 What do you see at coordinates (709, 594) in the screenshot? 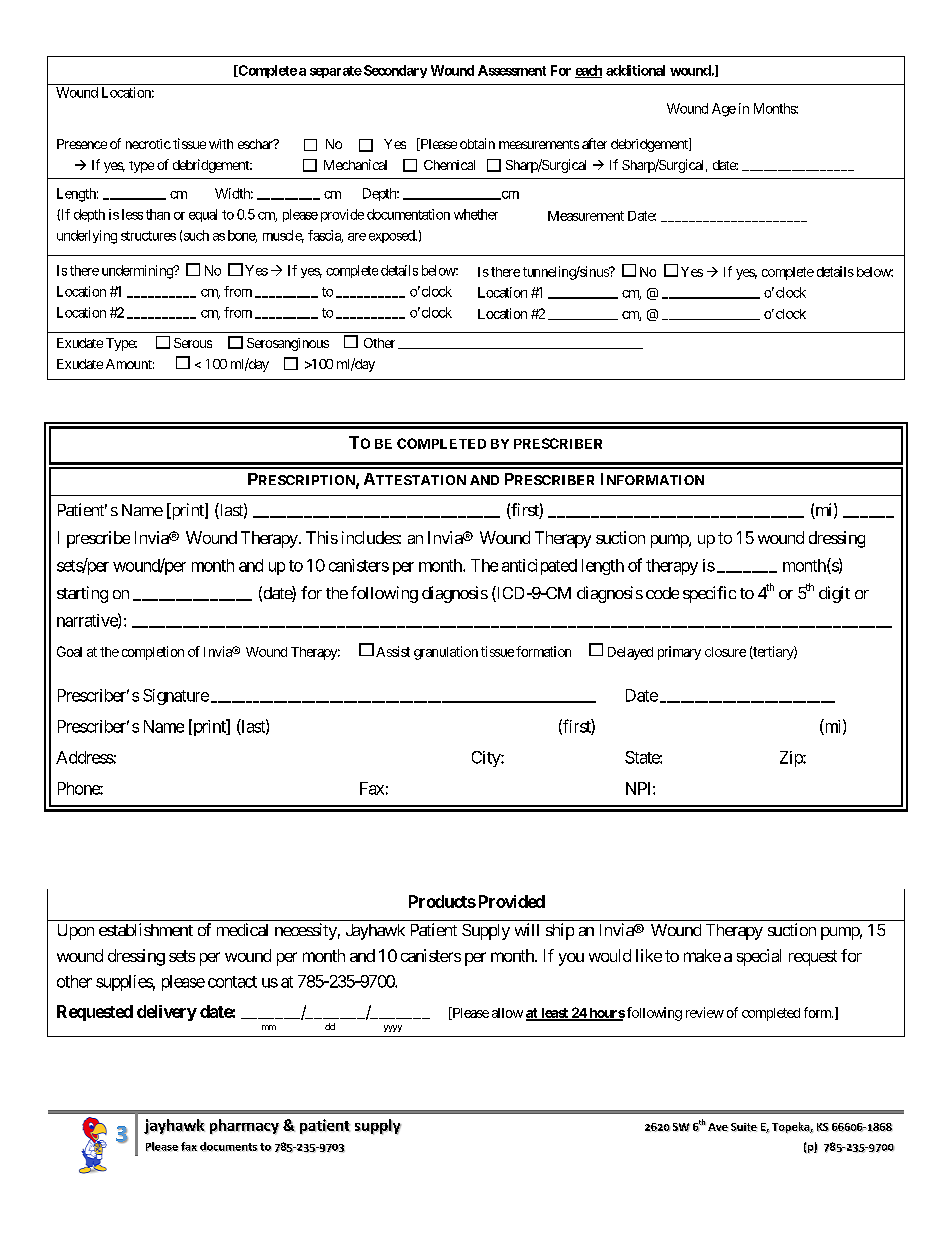
I see `specific` at bounding box center [709, 594].
